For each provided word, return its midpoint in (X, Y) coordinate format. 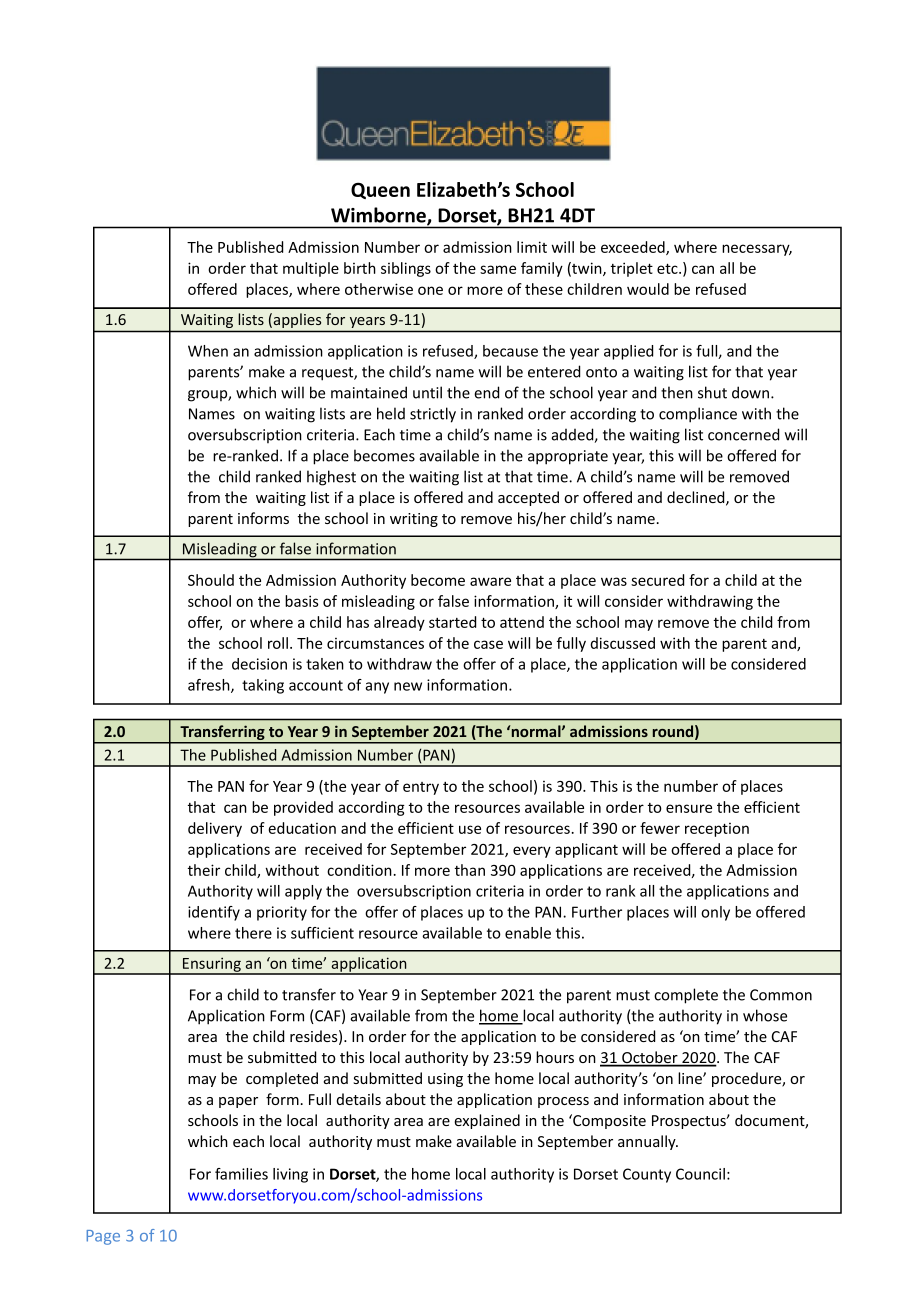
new (408, 686)
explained (487, 1121)
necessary (757, 250)
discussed (623, 643)
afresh (210, 686)
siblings (406, 269)
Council (700, 1174)
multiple (311, 269)
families (241, 1174)
